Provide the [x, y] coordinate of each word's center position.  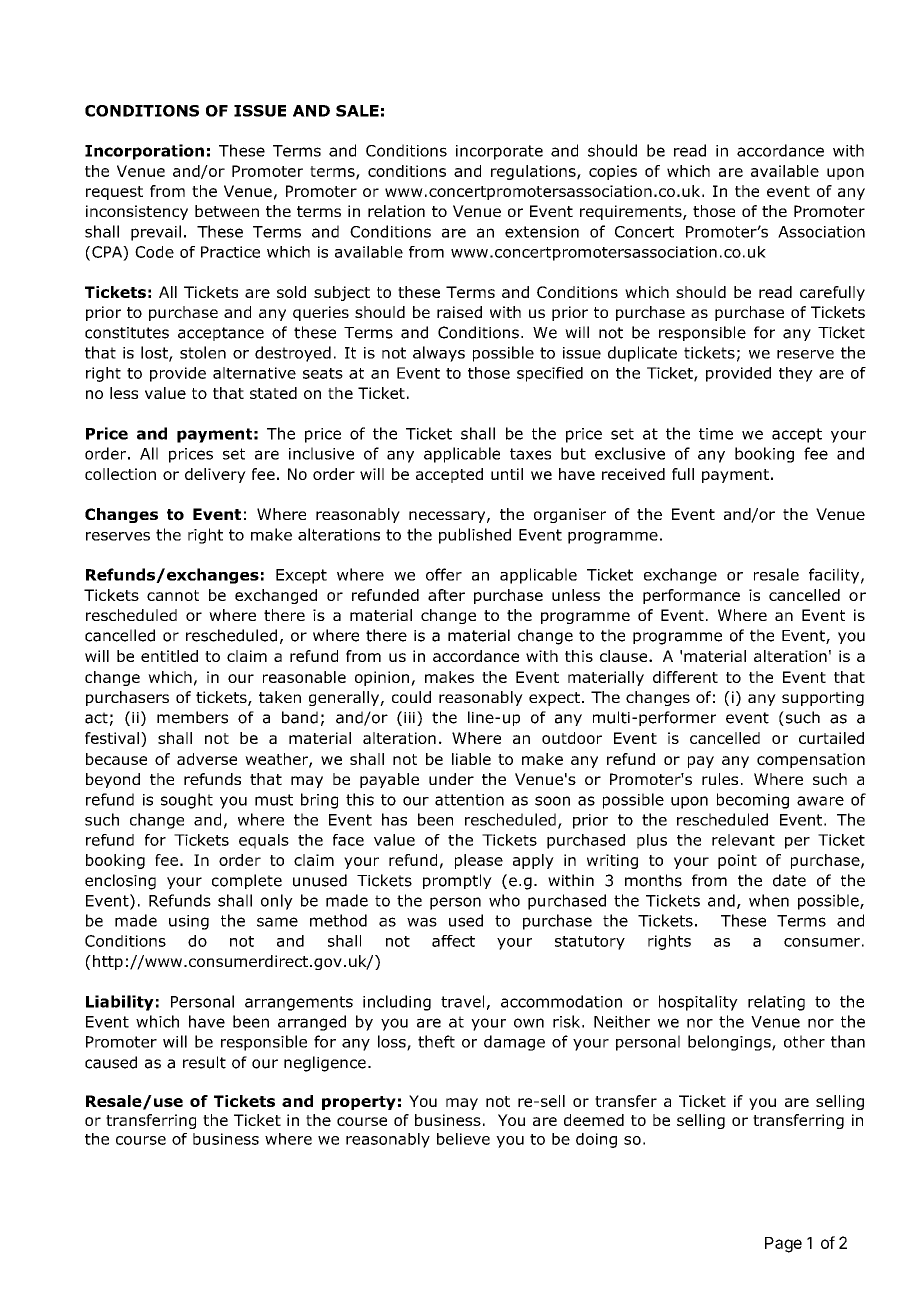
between [227, 211]
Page [783, 1245]
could [411, 697]
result [204, 1062]
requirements [632, 212]
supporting [823, 698]
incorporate [499, 152]
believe [463, 1139]
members [192, 717]
